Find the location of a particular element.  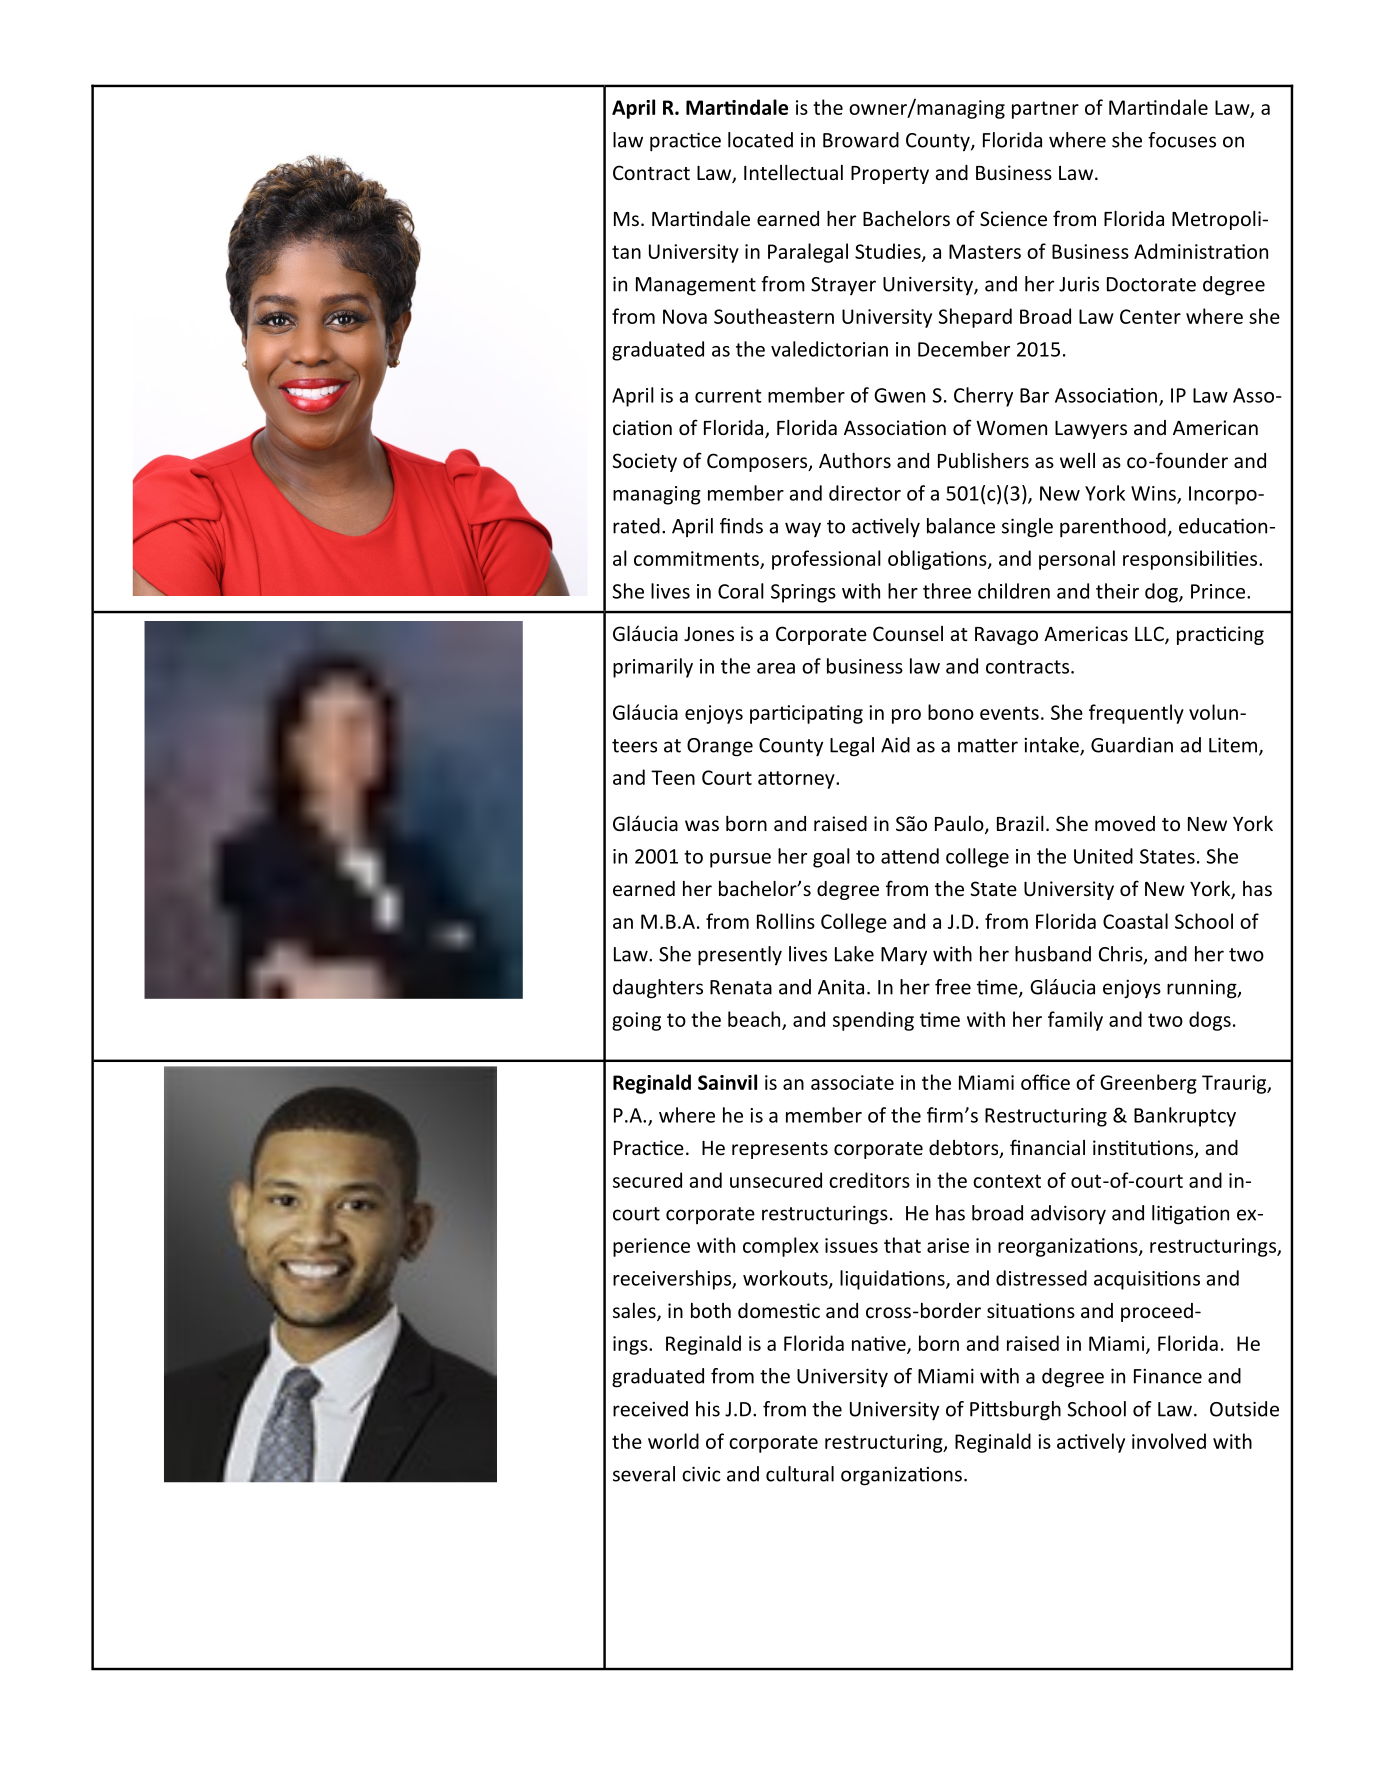

his is located at coordinates (708, 1409).
